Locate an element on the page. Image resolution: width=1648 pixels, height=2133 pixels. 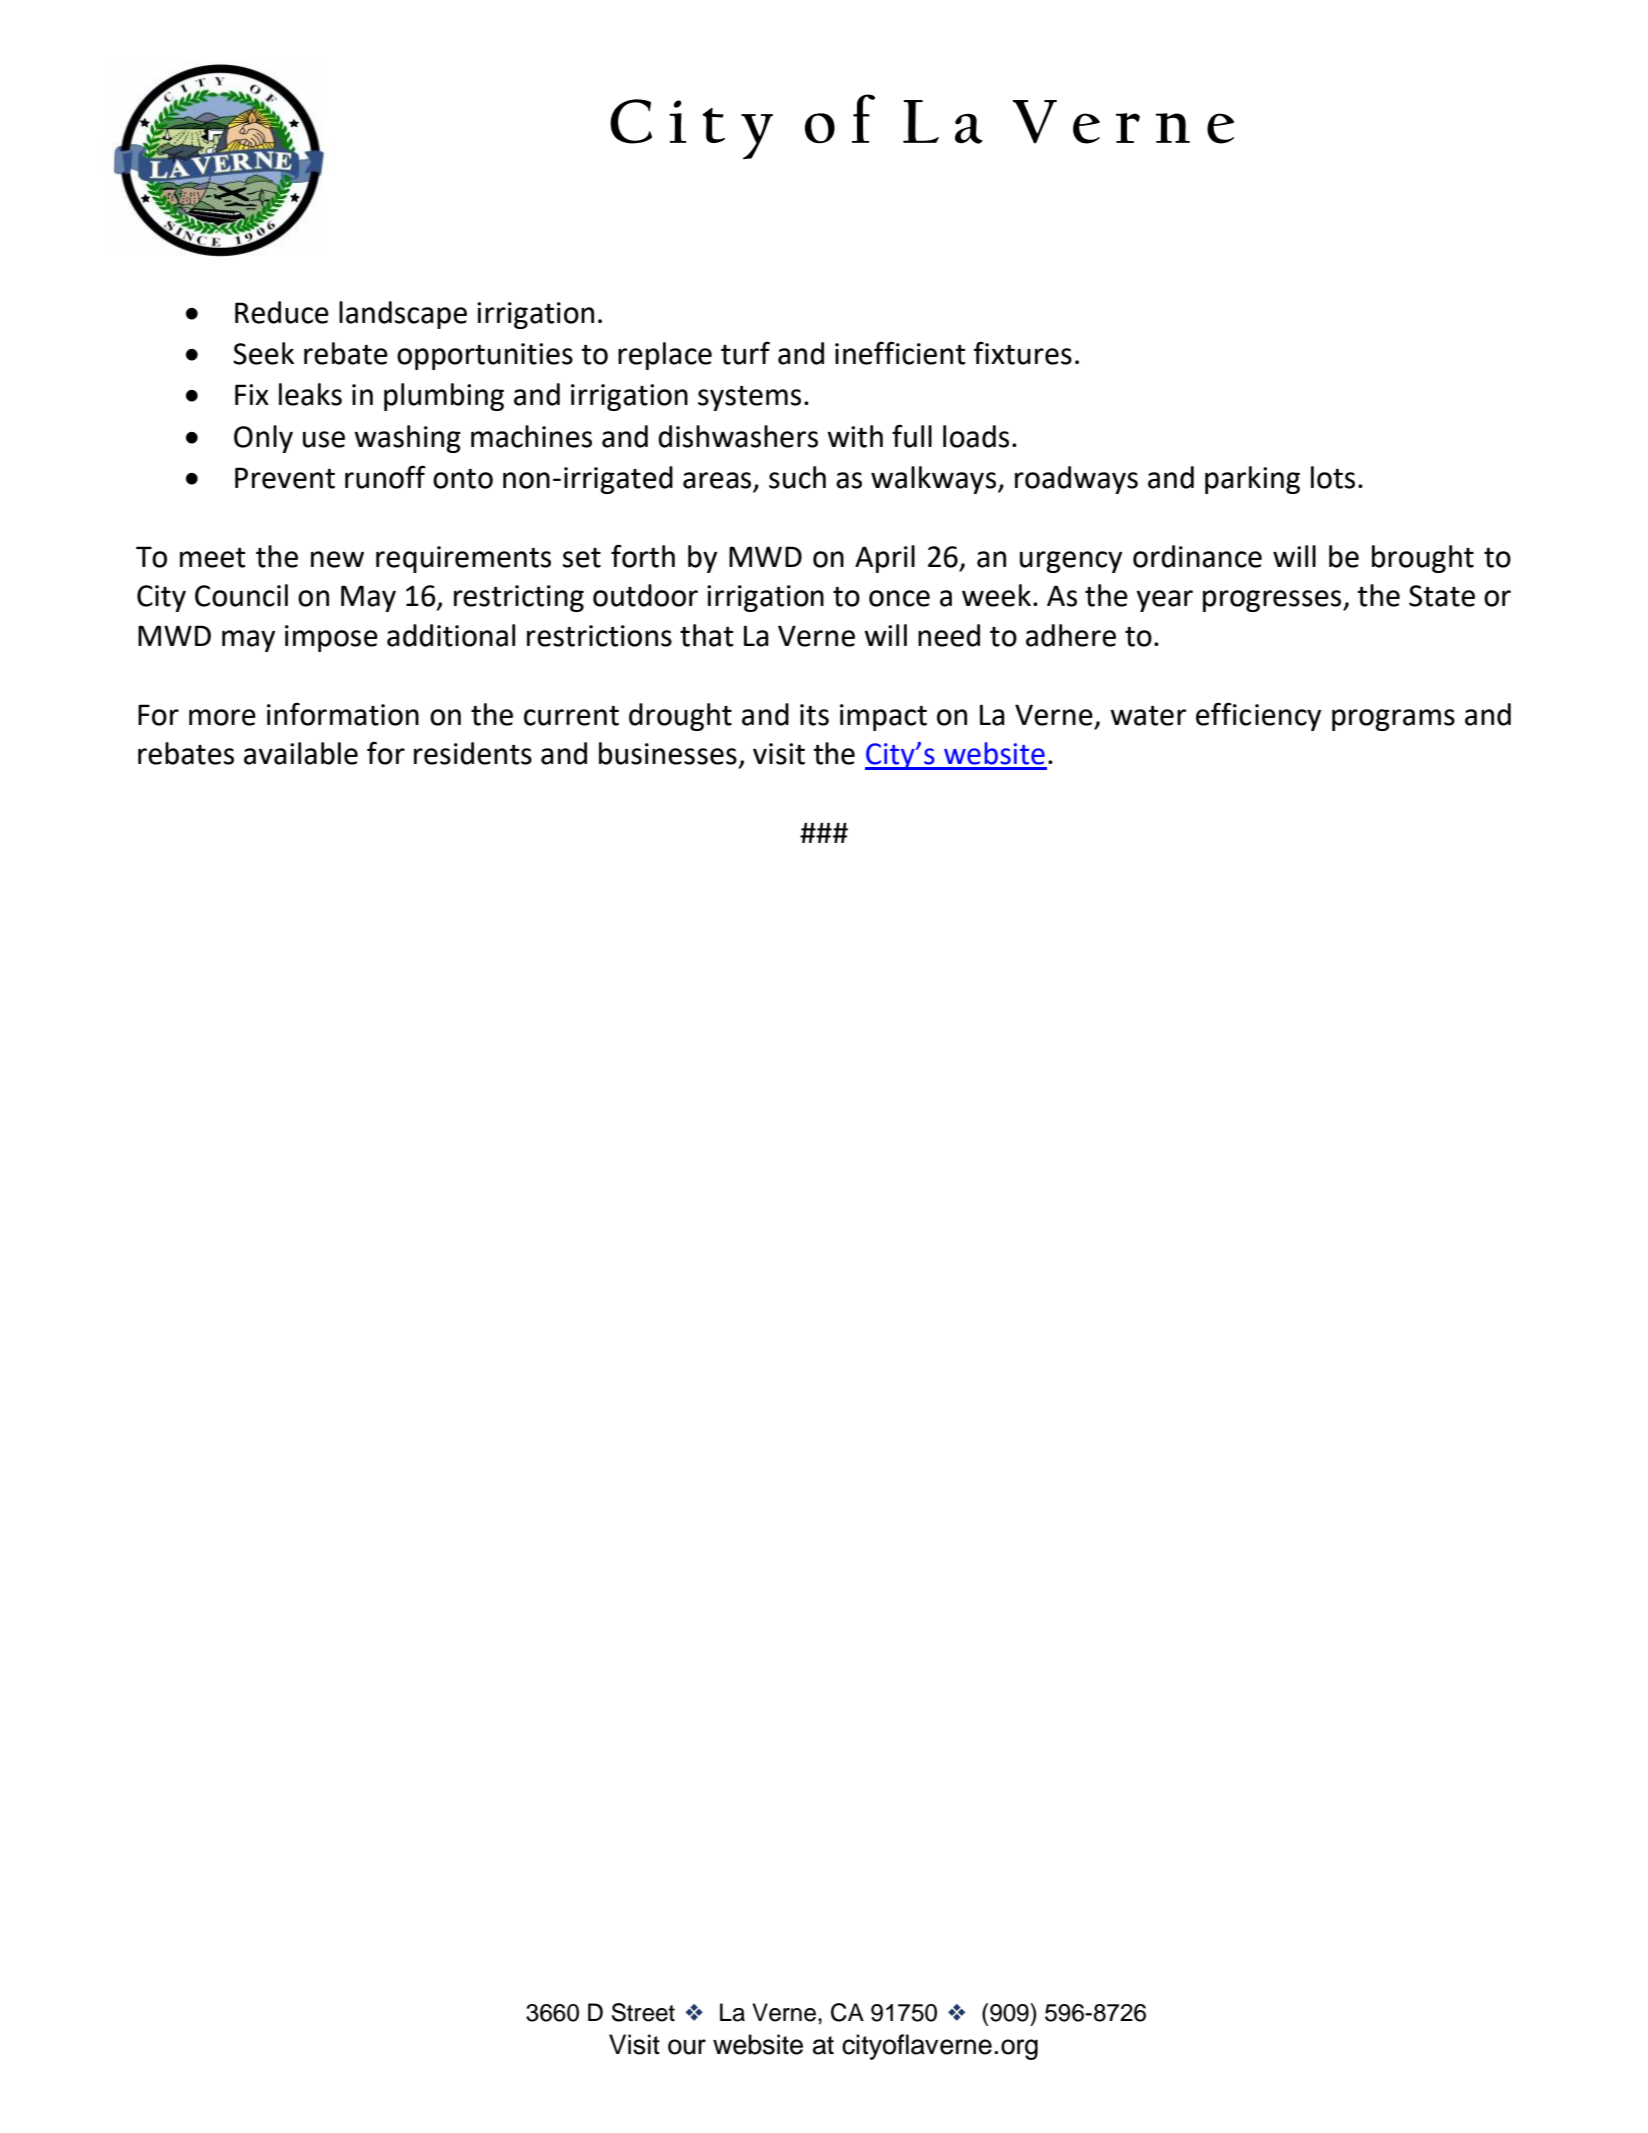
efficiency is located at coordinates (1258, 716).
